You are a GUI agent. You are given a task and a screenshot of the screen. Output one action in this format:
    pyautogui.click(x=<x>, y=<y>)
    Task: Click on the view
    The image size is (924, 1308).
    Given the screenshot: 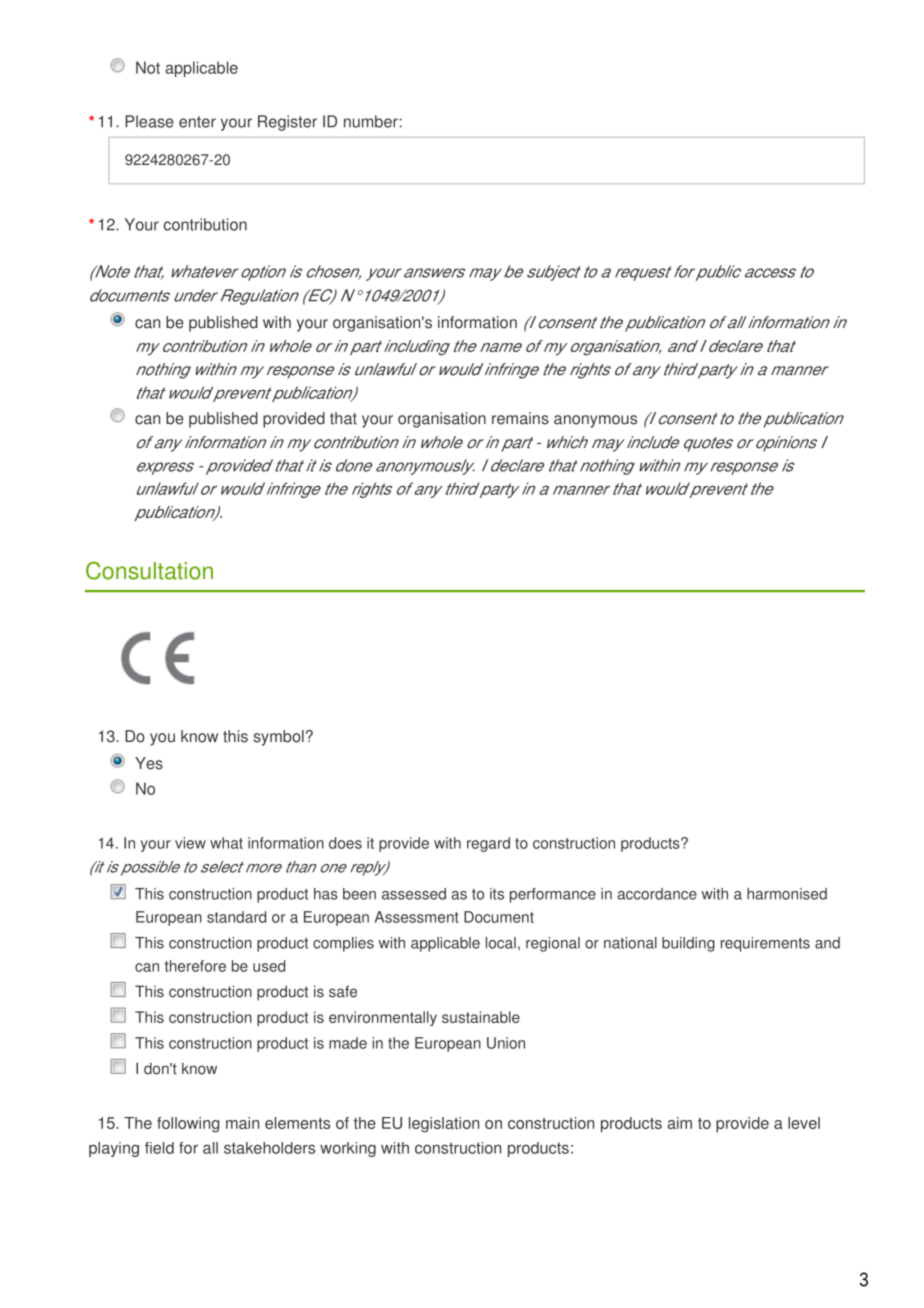 What is the action you would take?
    pyautogui.click(x=190, y=843)
